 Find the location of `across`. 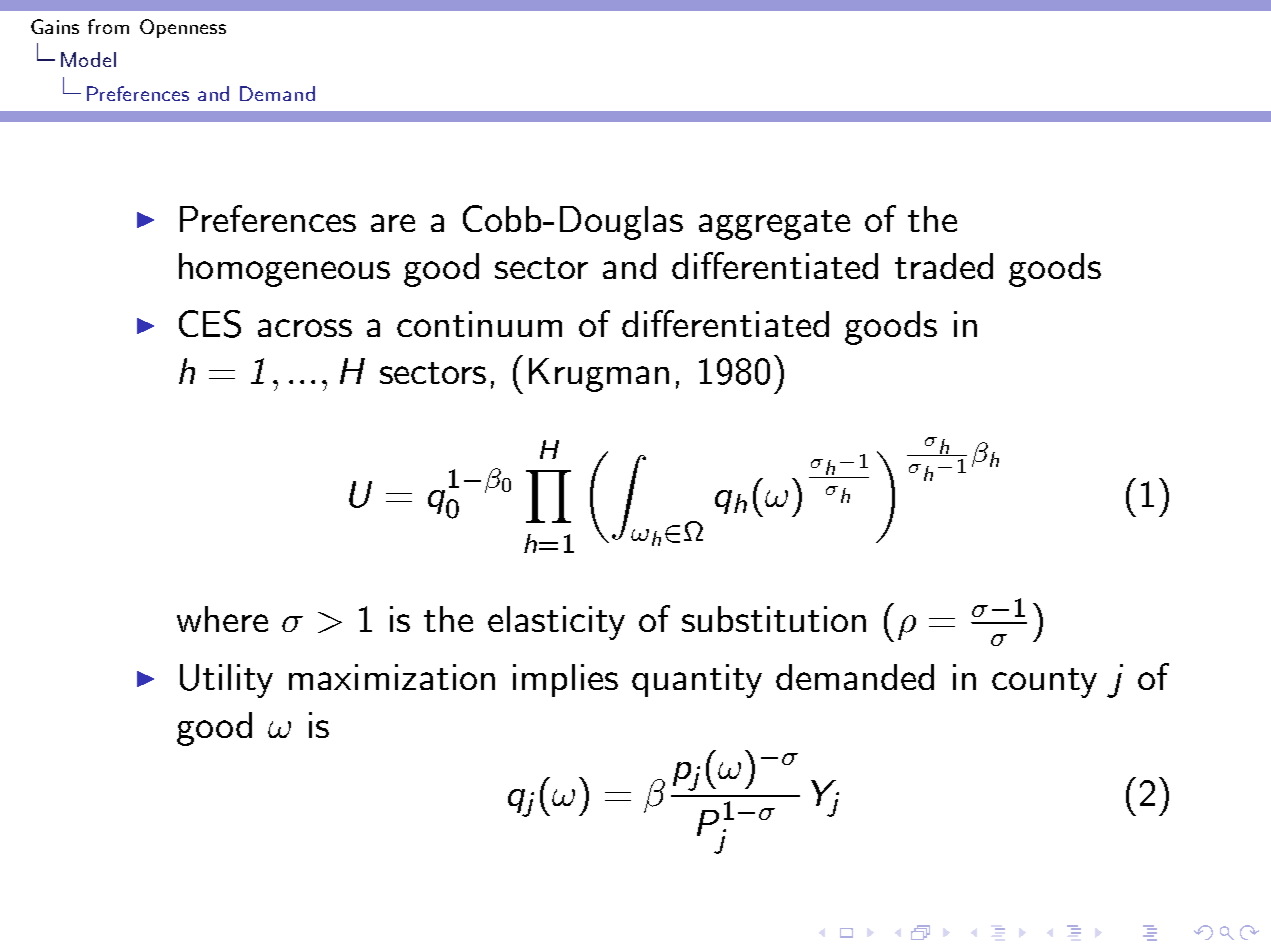

across is located at coordinates (305, 328).
